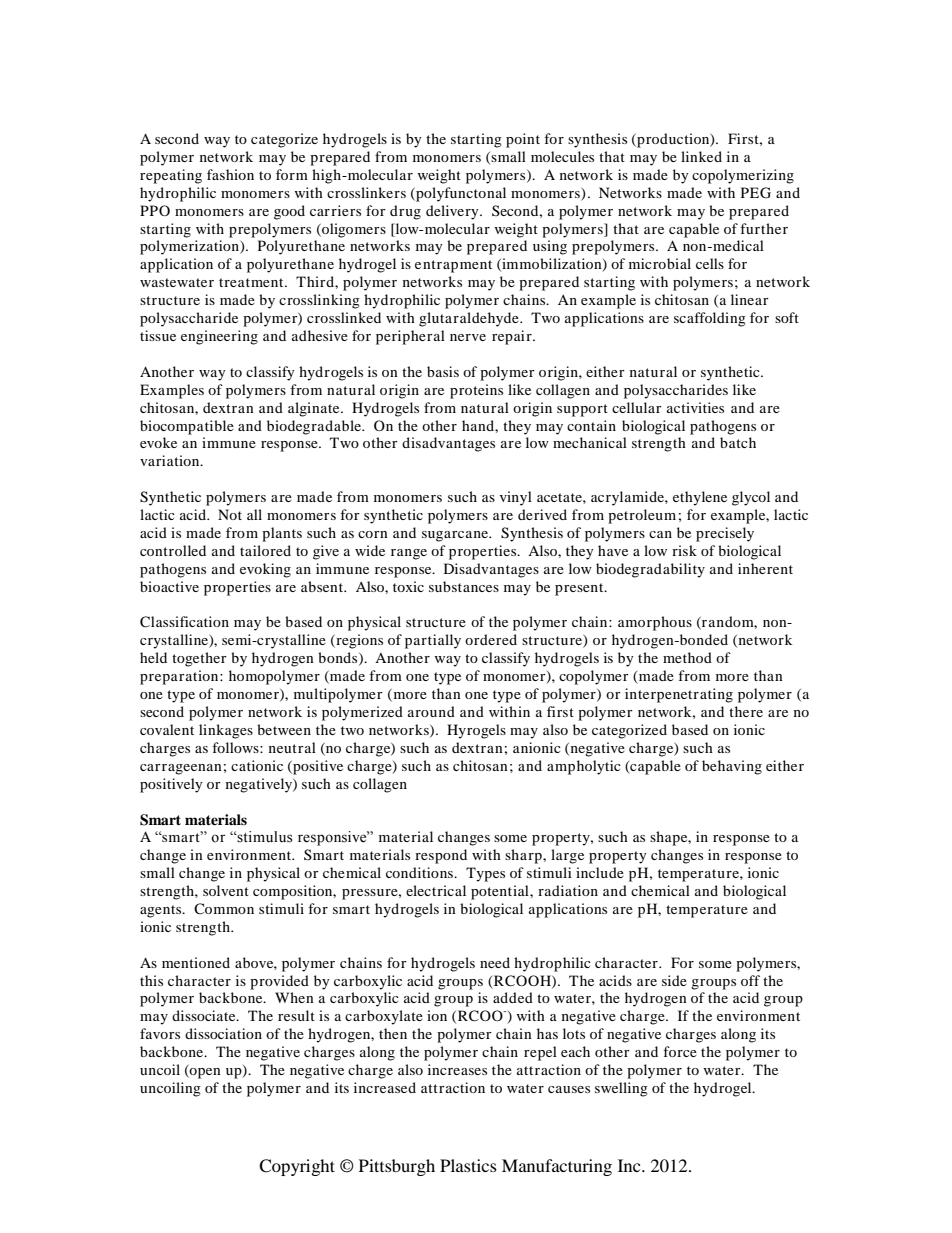  I want to click on Plastics, so click(468, 1165).
